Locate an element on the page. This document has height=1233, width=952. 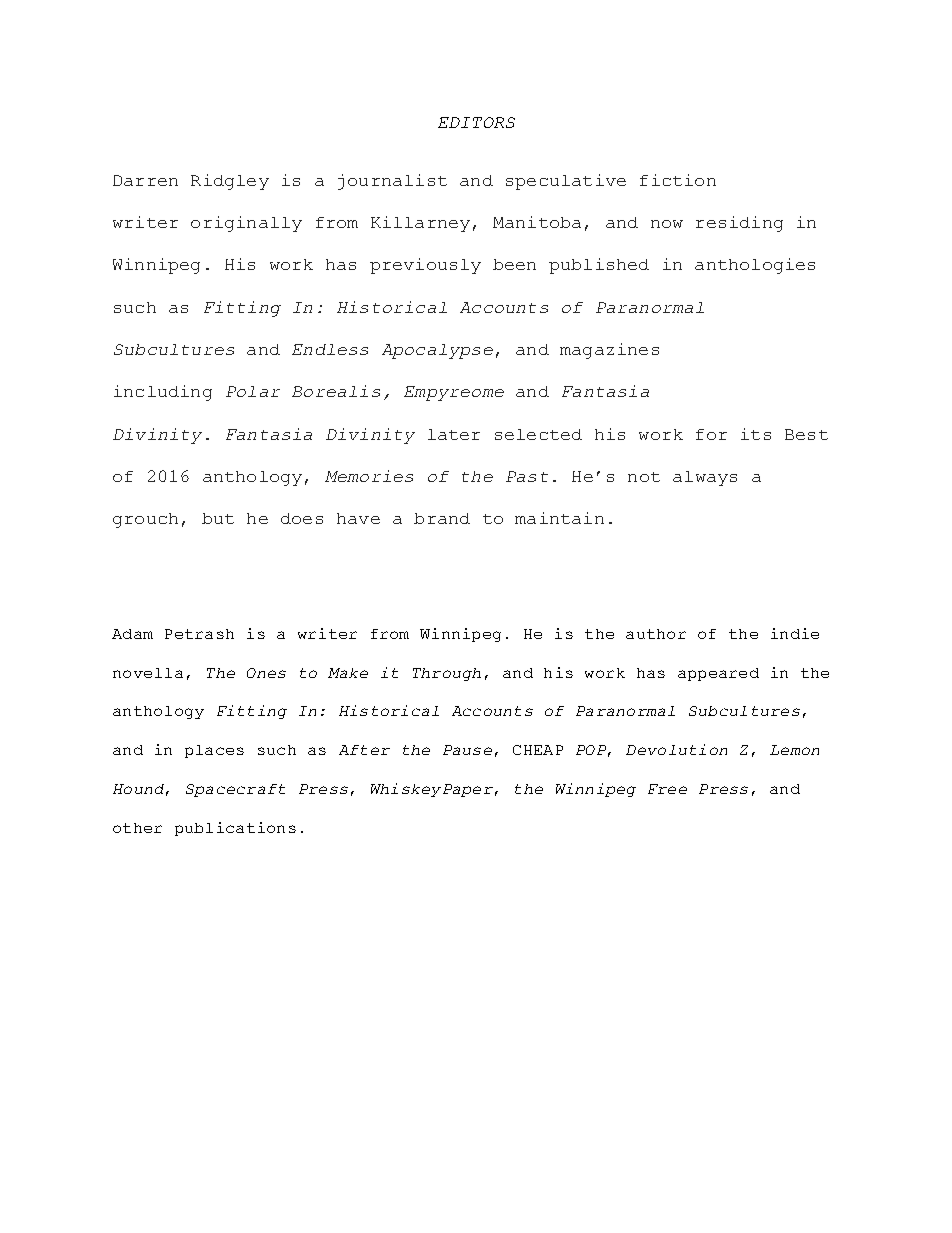
Pause is located at coordinates (467, 750).
